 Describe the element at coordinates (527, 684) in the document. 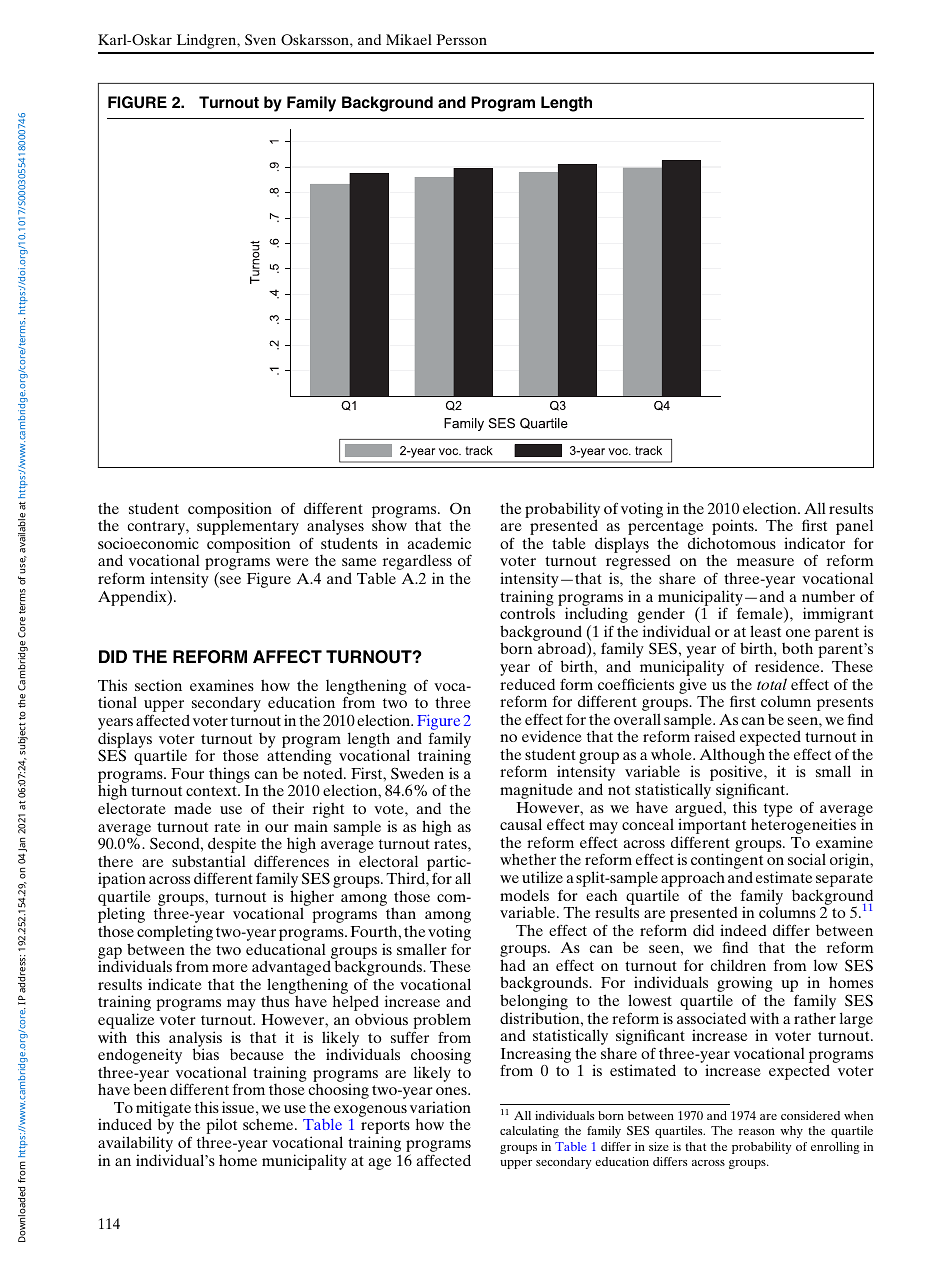

I see `reduced` at that location.
